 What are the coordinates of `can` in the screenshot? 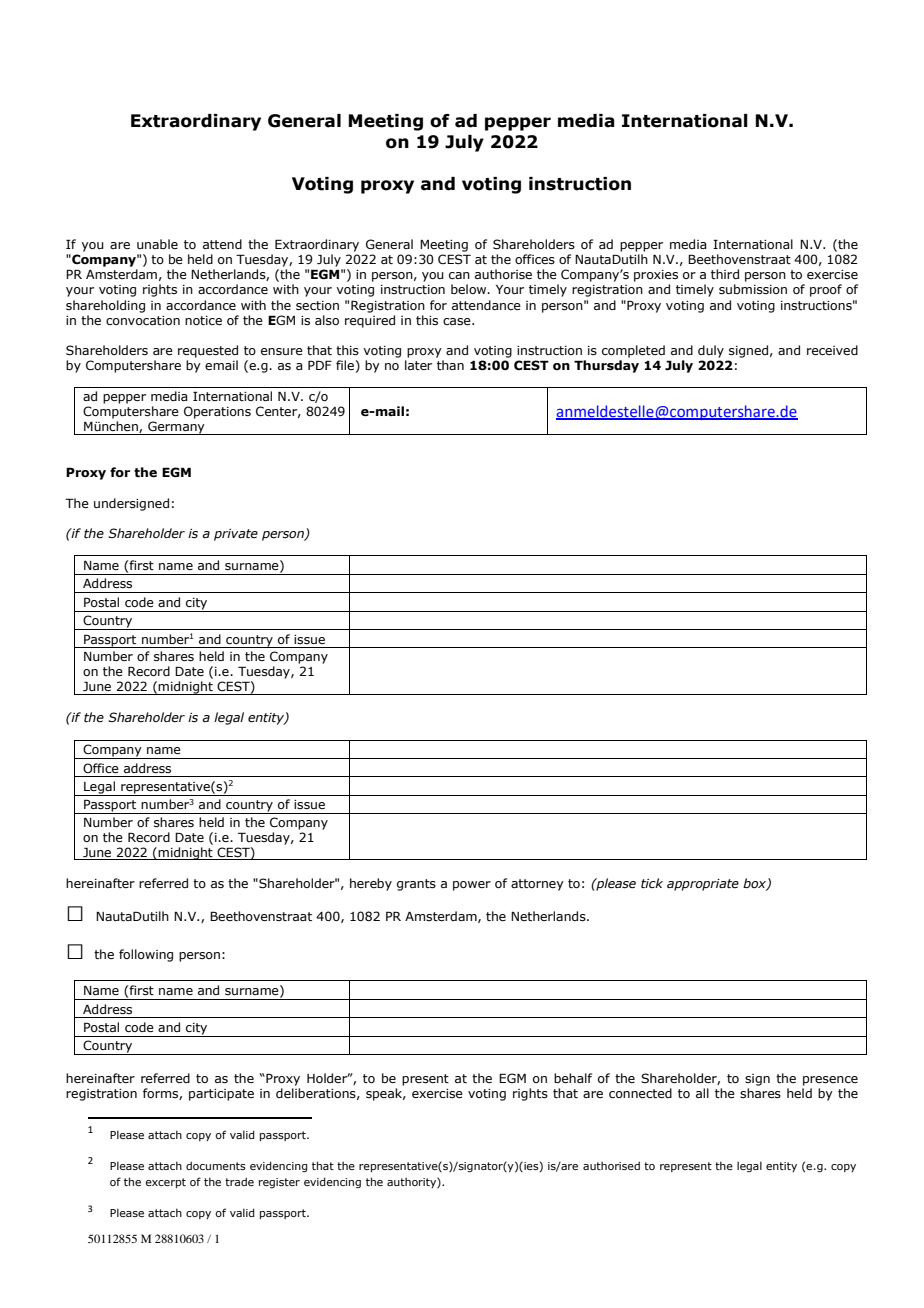 It's located at (459, 275).
